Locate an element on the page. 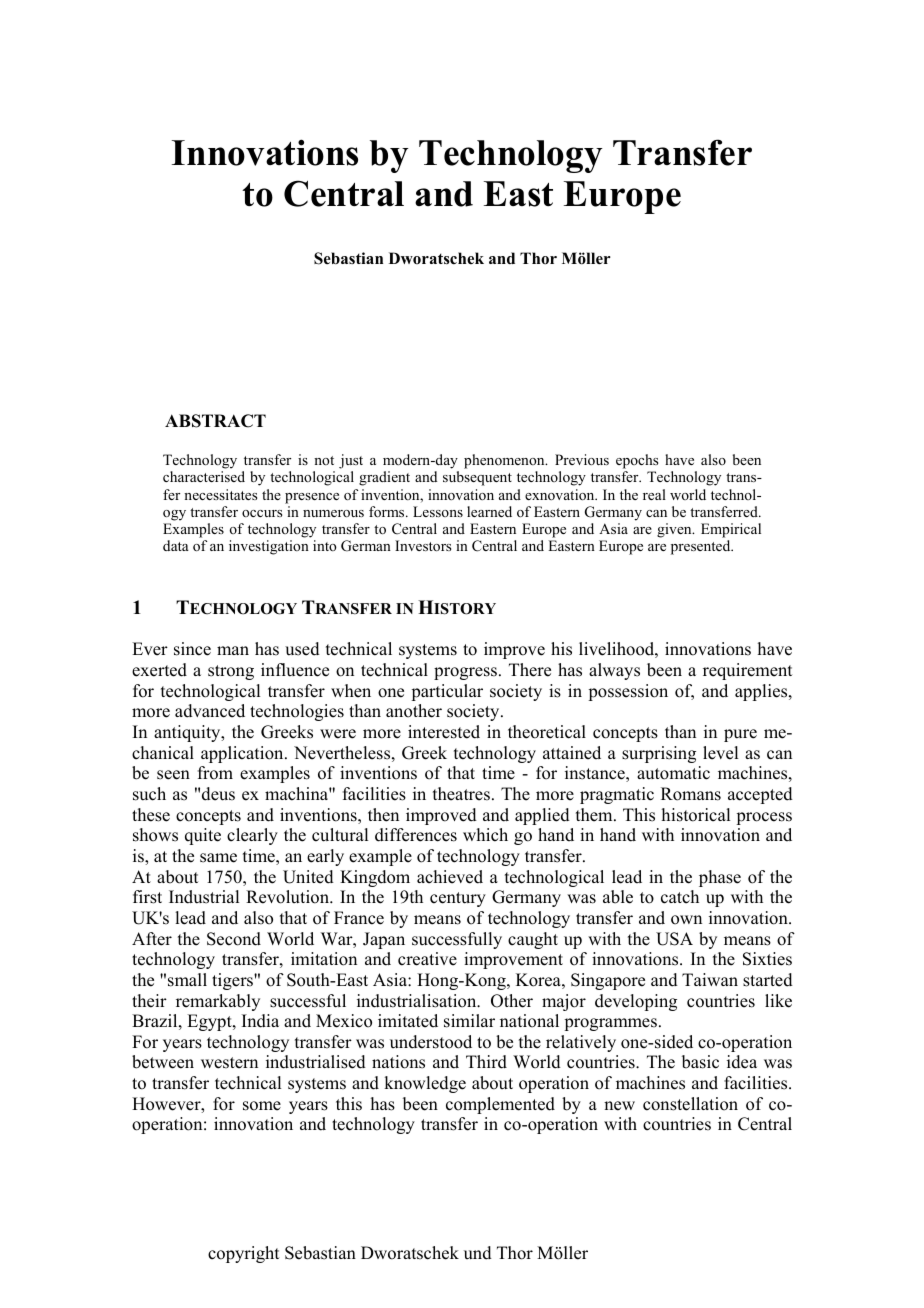  ABSTRACT is located at coordinates (215, 421).
